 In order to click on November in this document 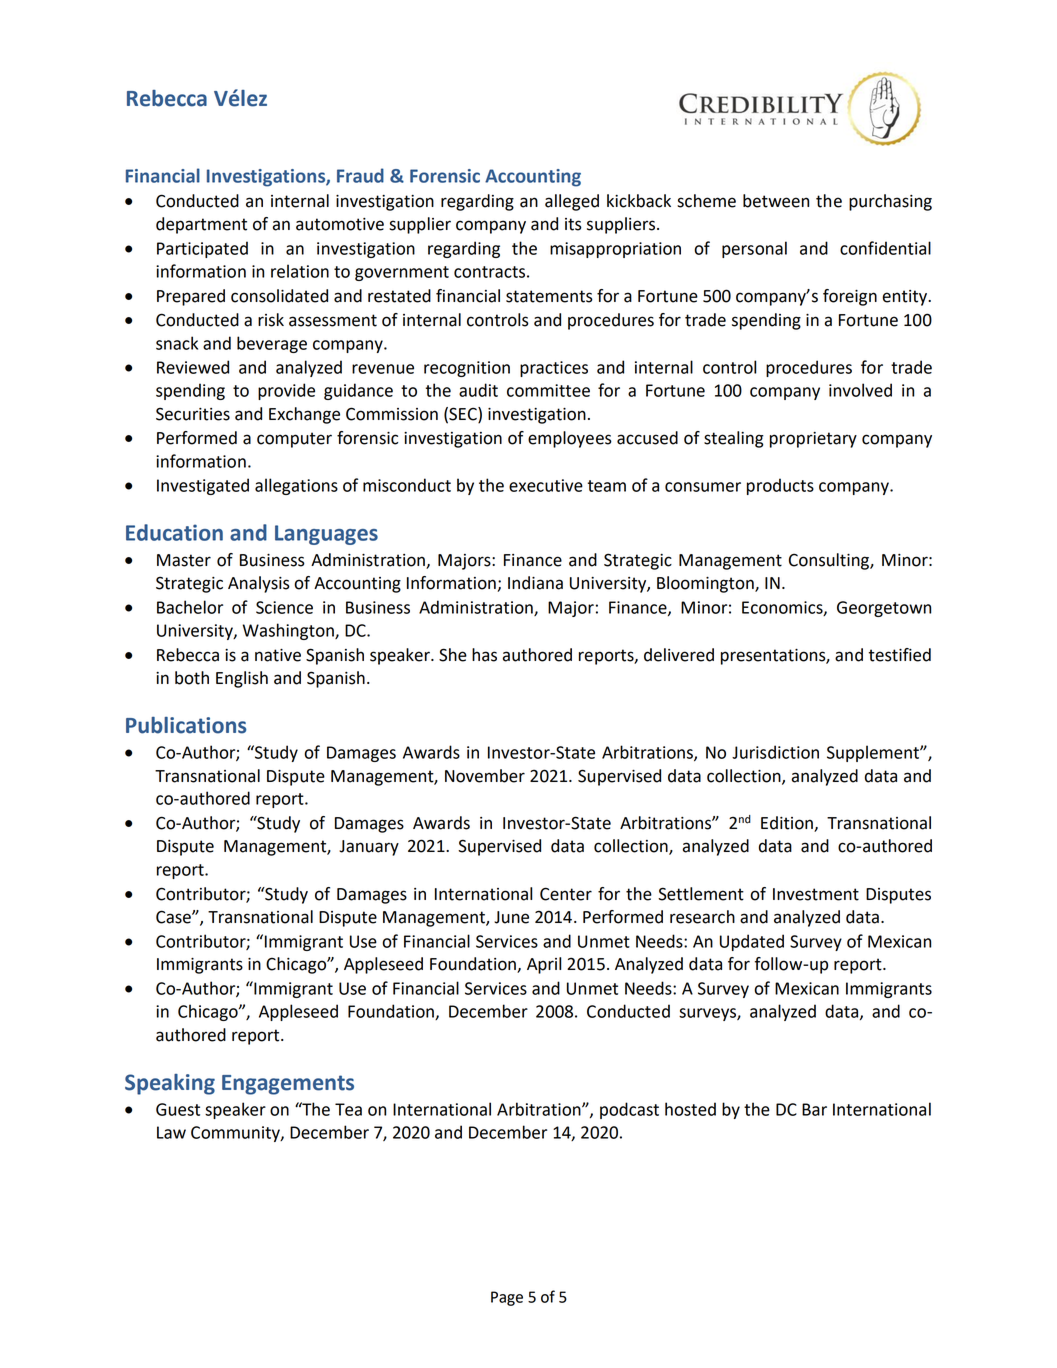, I will do `click(485, 776)`.
